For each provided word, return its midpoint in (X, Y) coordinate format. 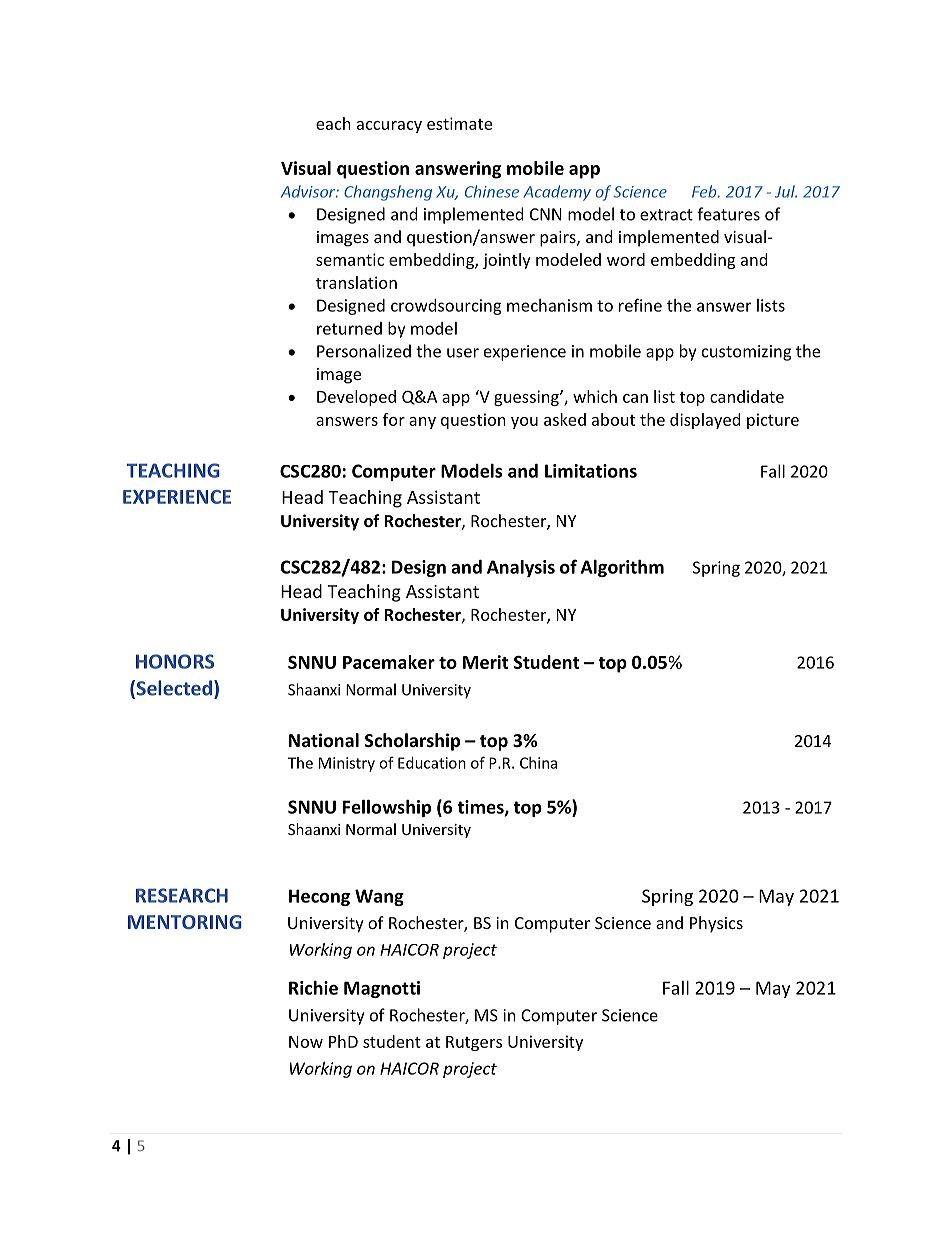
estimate (459, 123)
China (538, 763)
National (324, 740)
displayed (705, 421)
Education (432, 763)
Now (306, 1042)
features (728, 214)
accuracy (389, 127)
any (422, 423)
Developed (356, 398)
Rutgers (474, 1043)
